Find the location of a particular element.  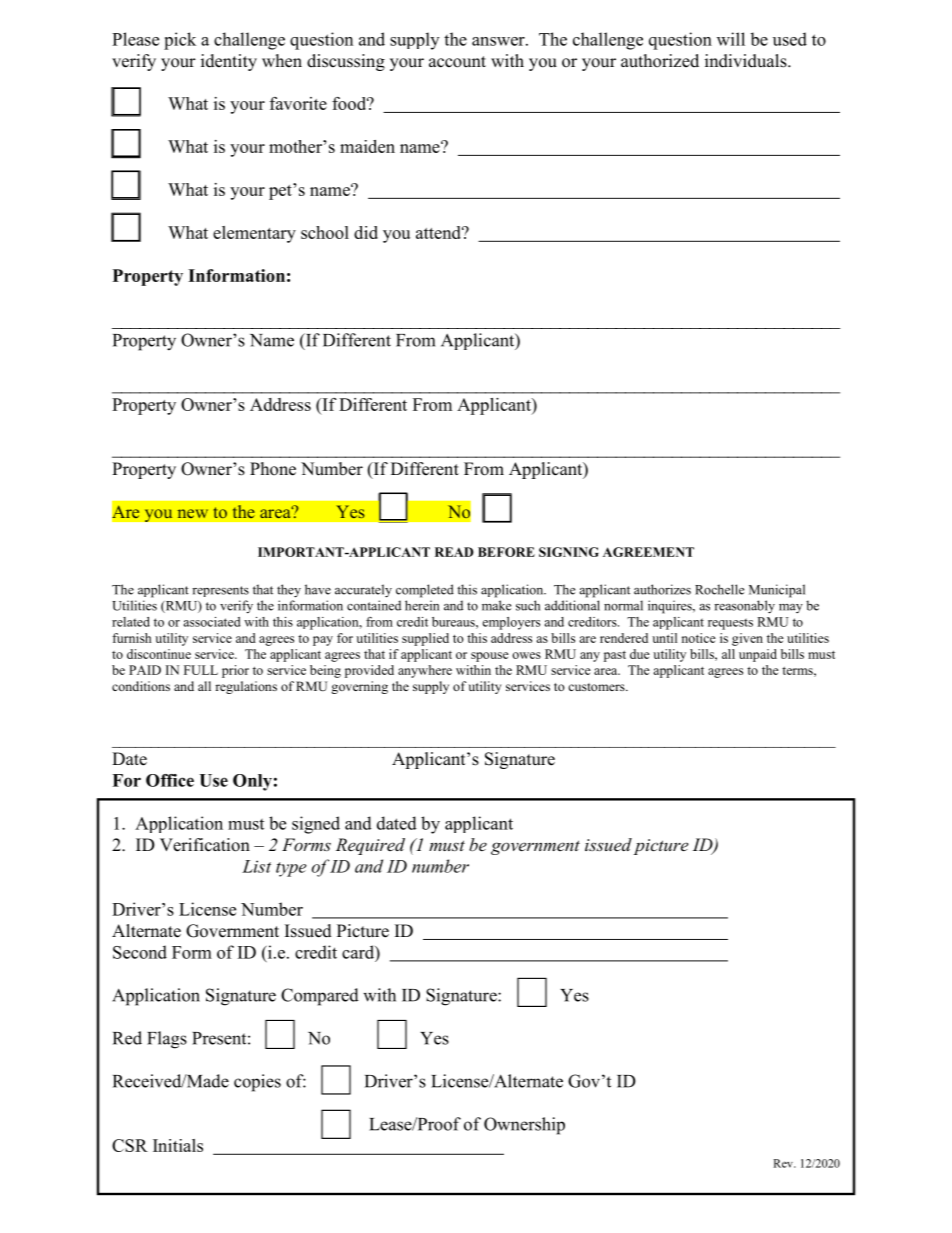

elementary is located at coordinates (254, 234).
